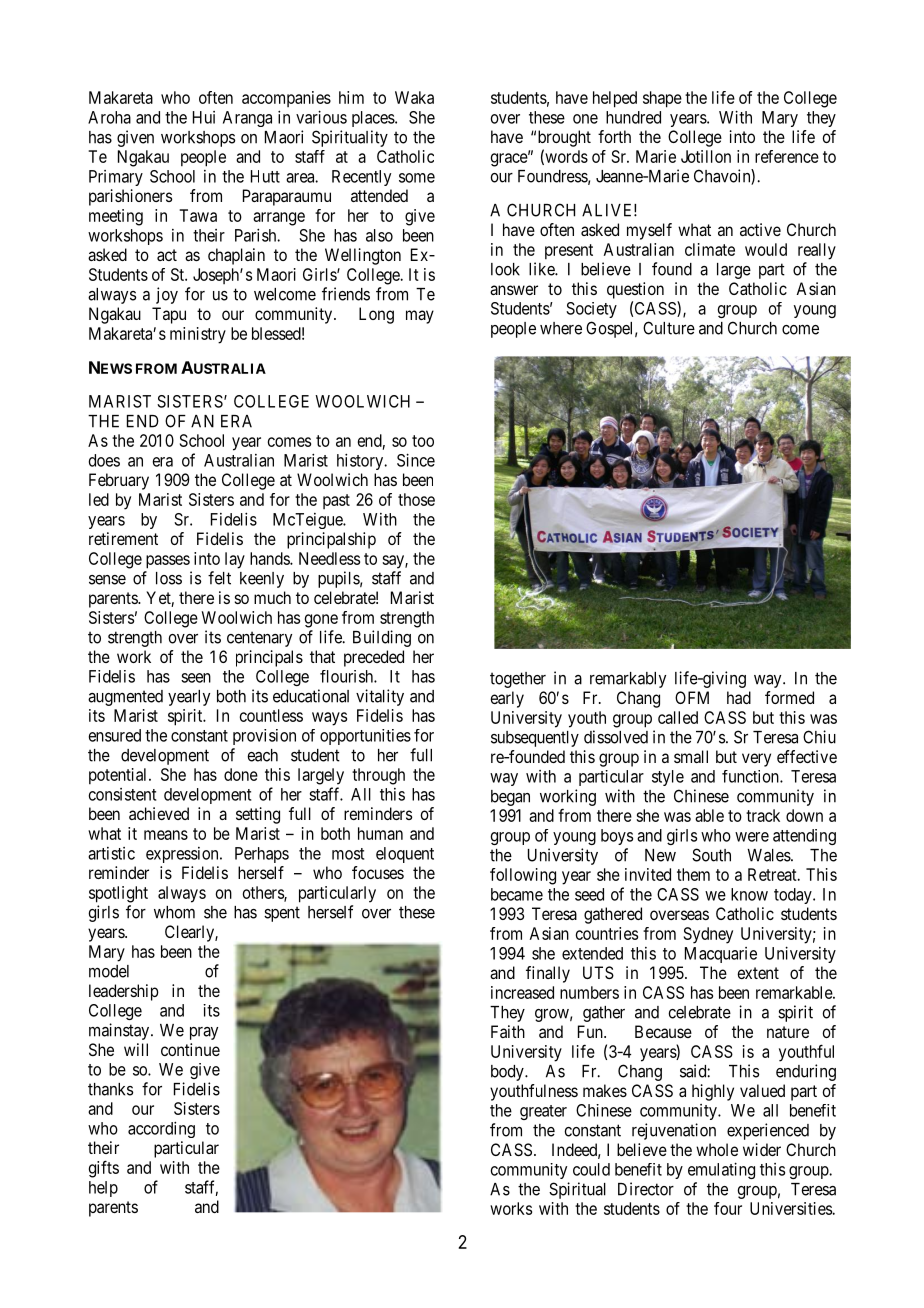  I want to click on greater, so click(543, 1112).
